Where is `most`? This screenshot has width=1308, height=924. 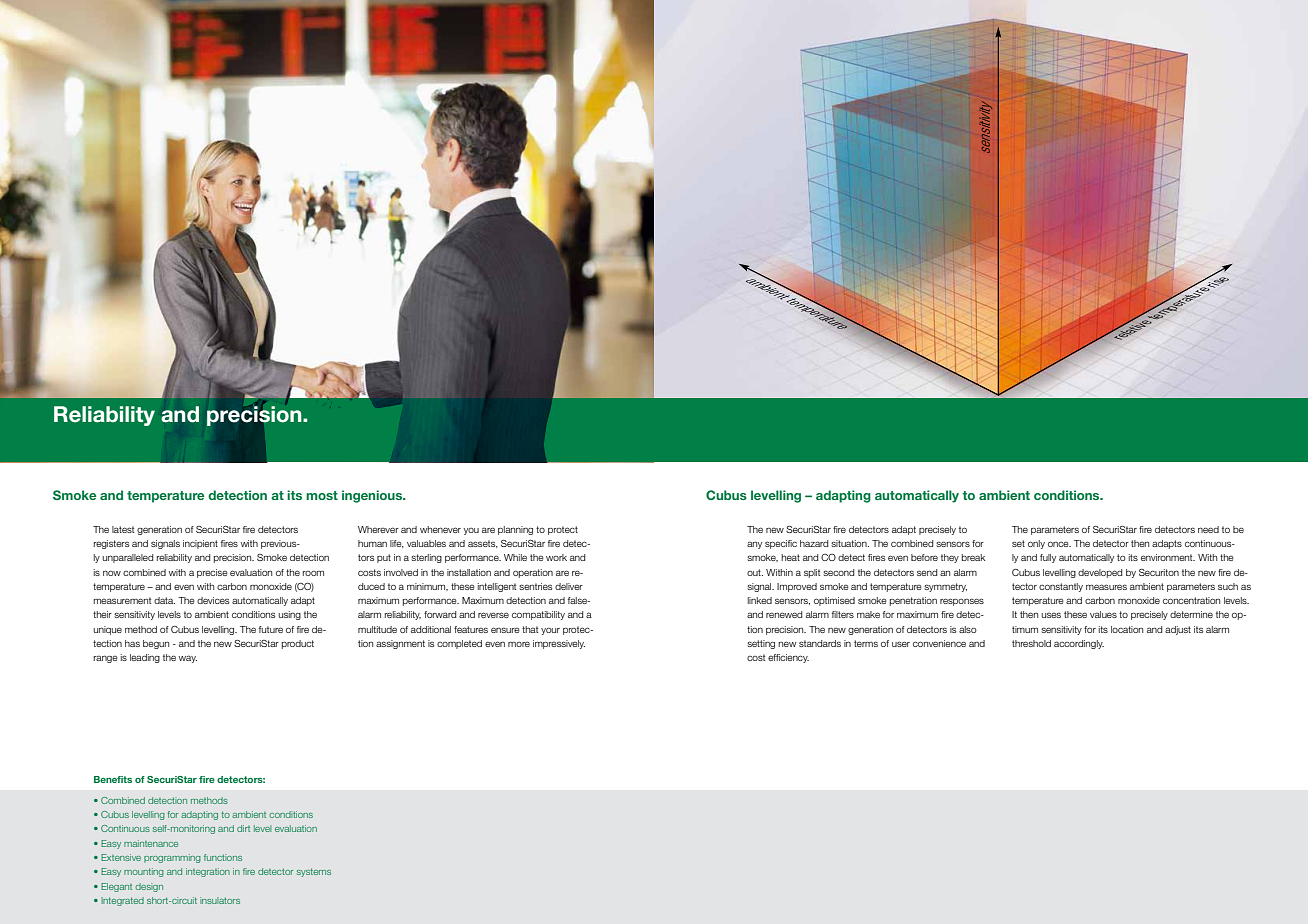 most is located at coordinates (322, 495).
